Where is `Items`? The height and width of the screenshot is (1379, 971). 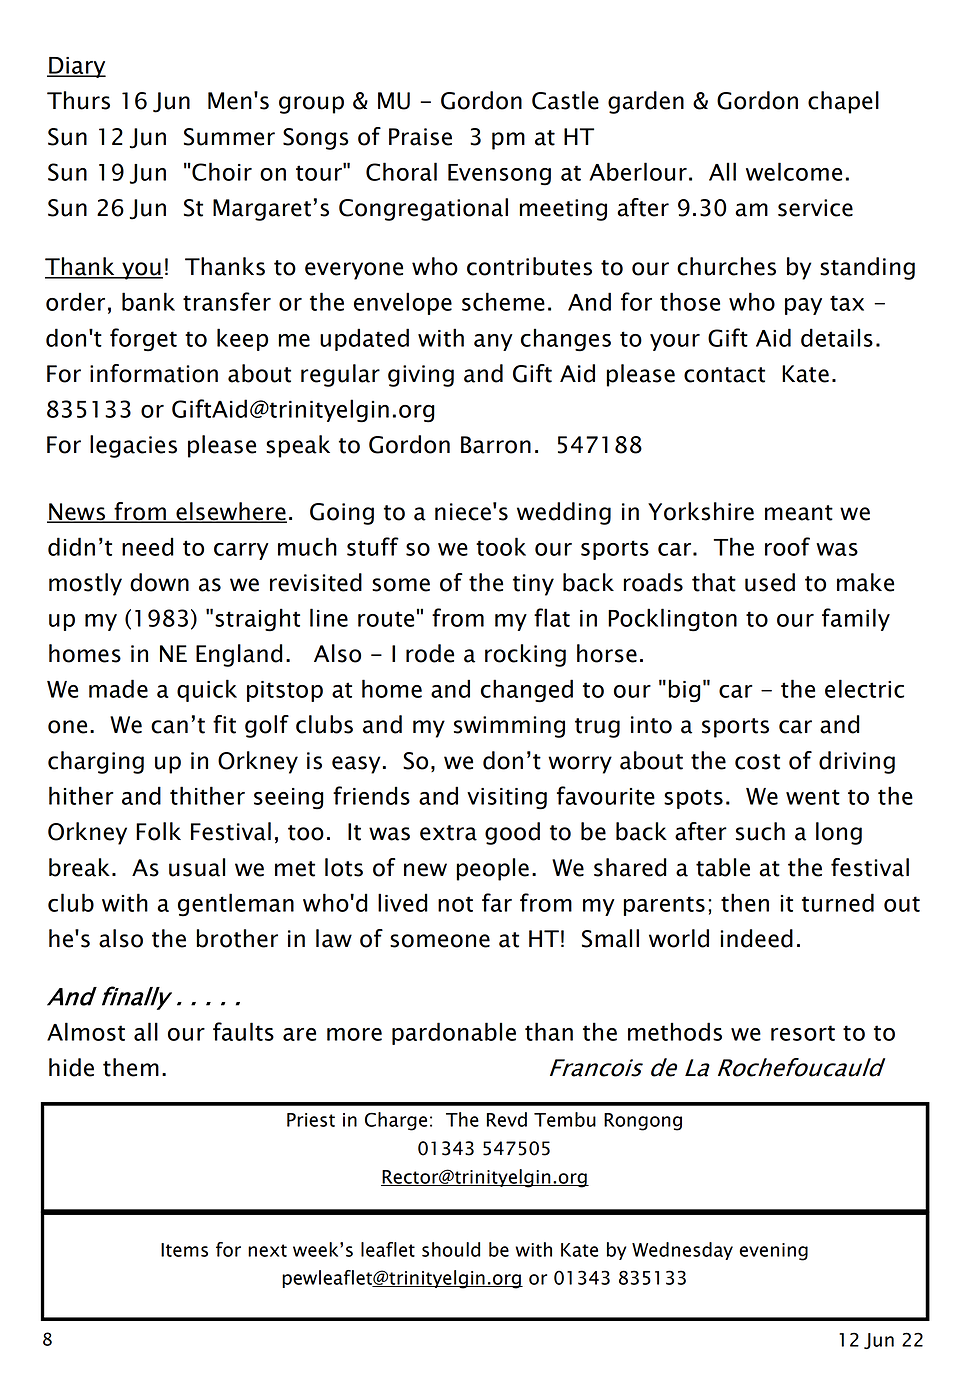
Items is located at coordinates (184, 1250).
